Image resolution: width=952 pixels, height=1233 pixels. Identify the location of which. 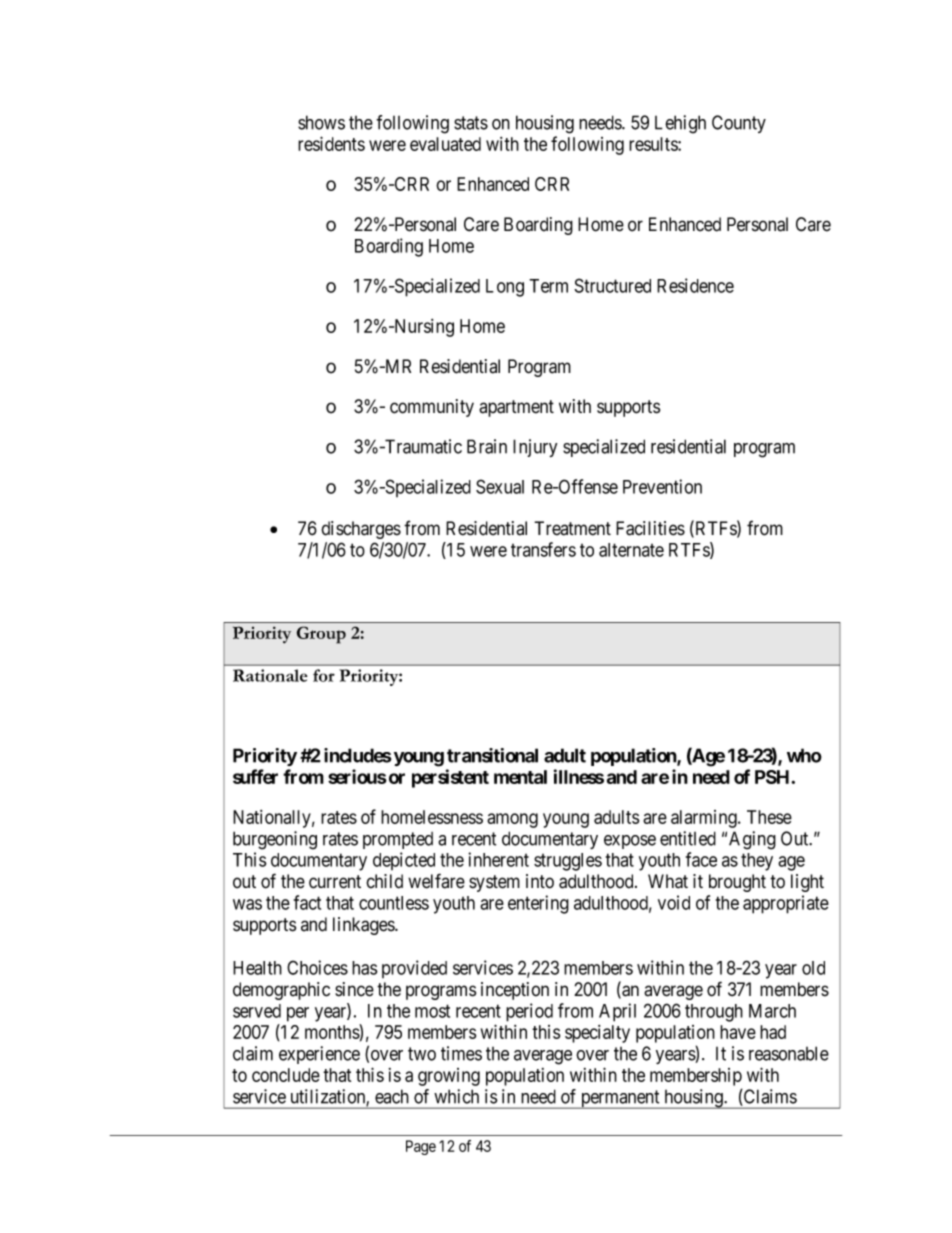
(456, 1096).
